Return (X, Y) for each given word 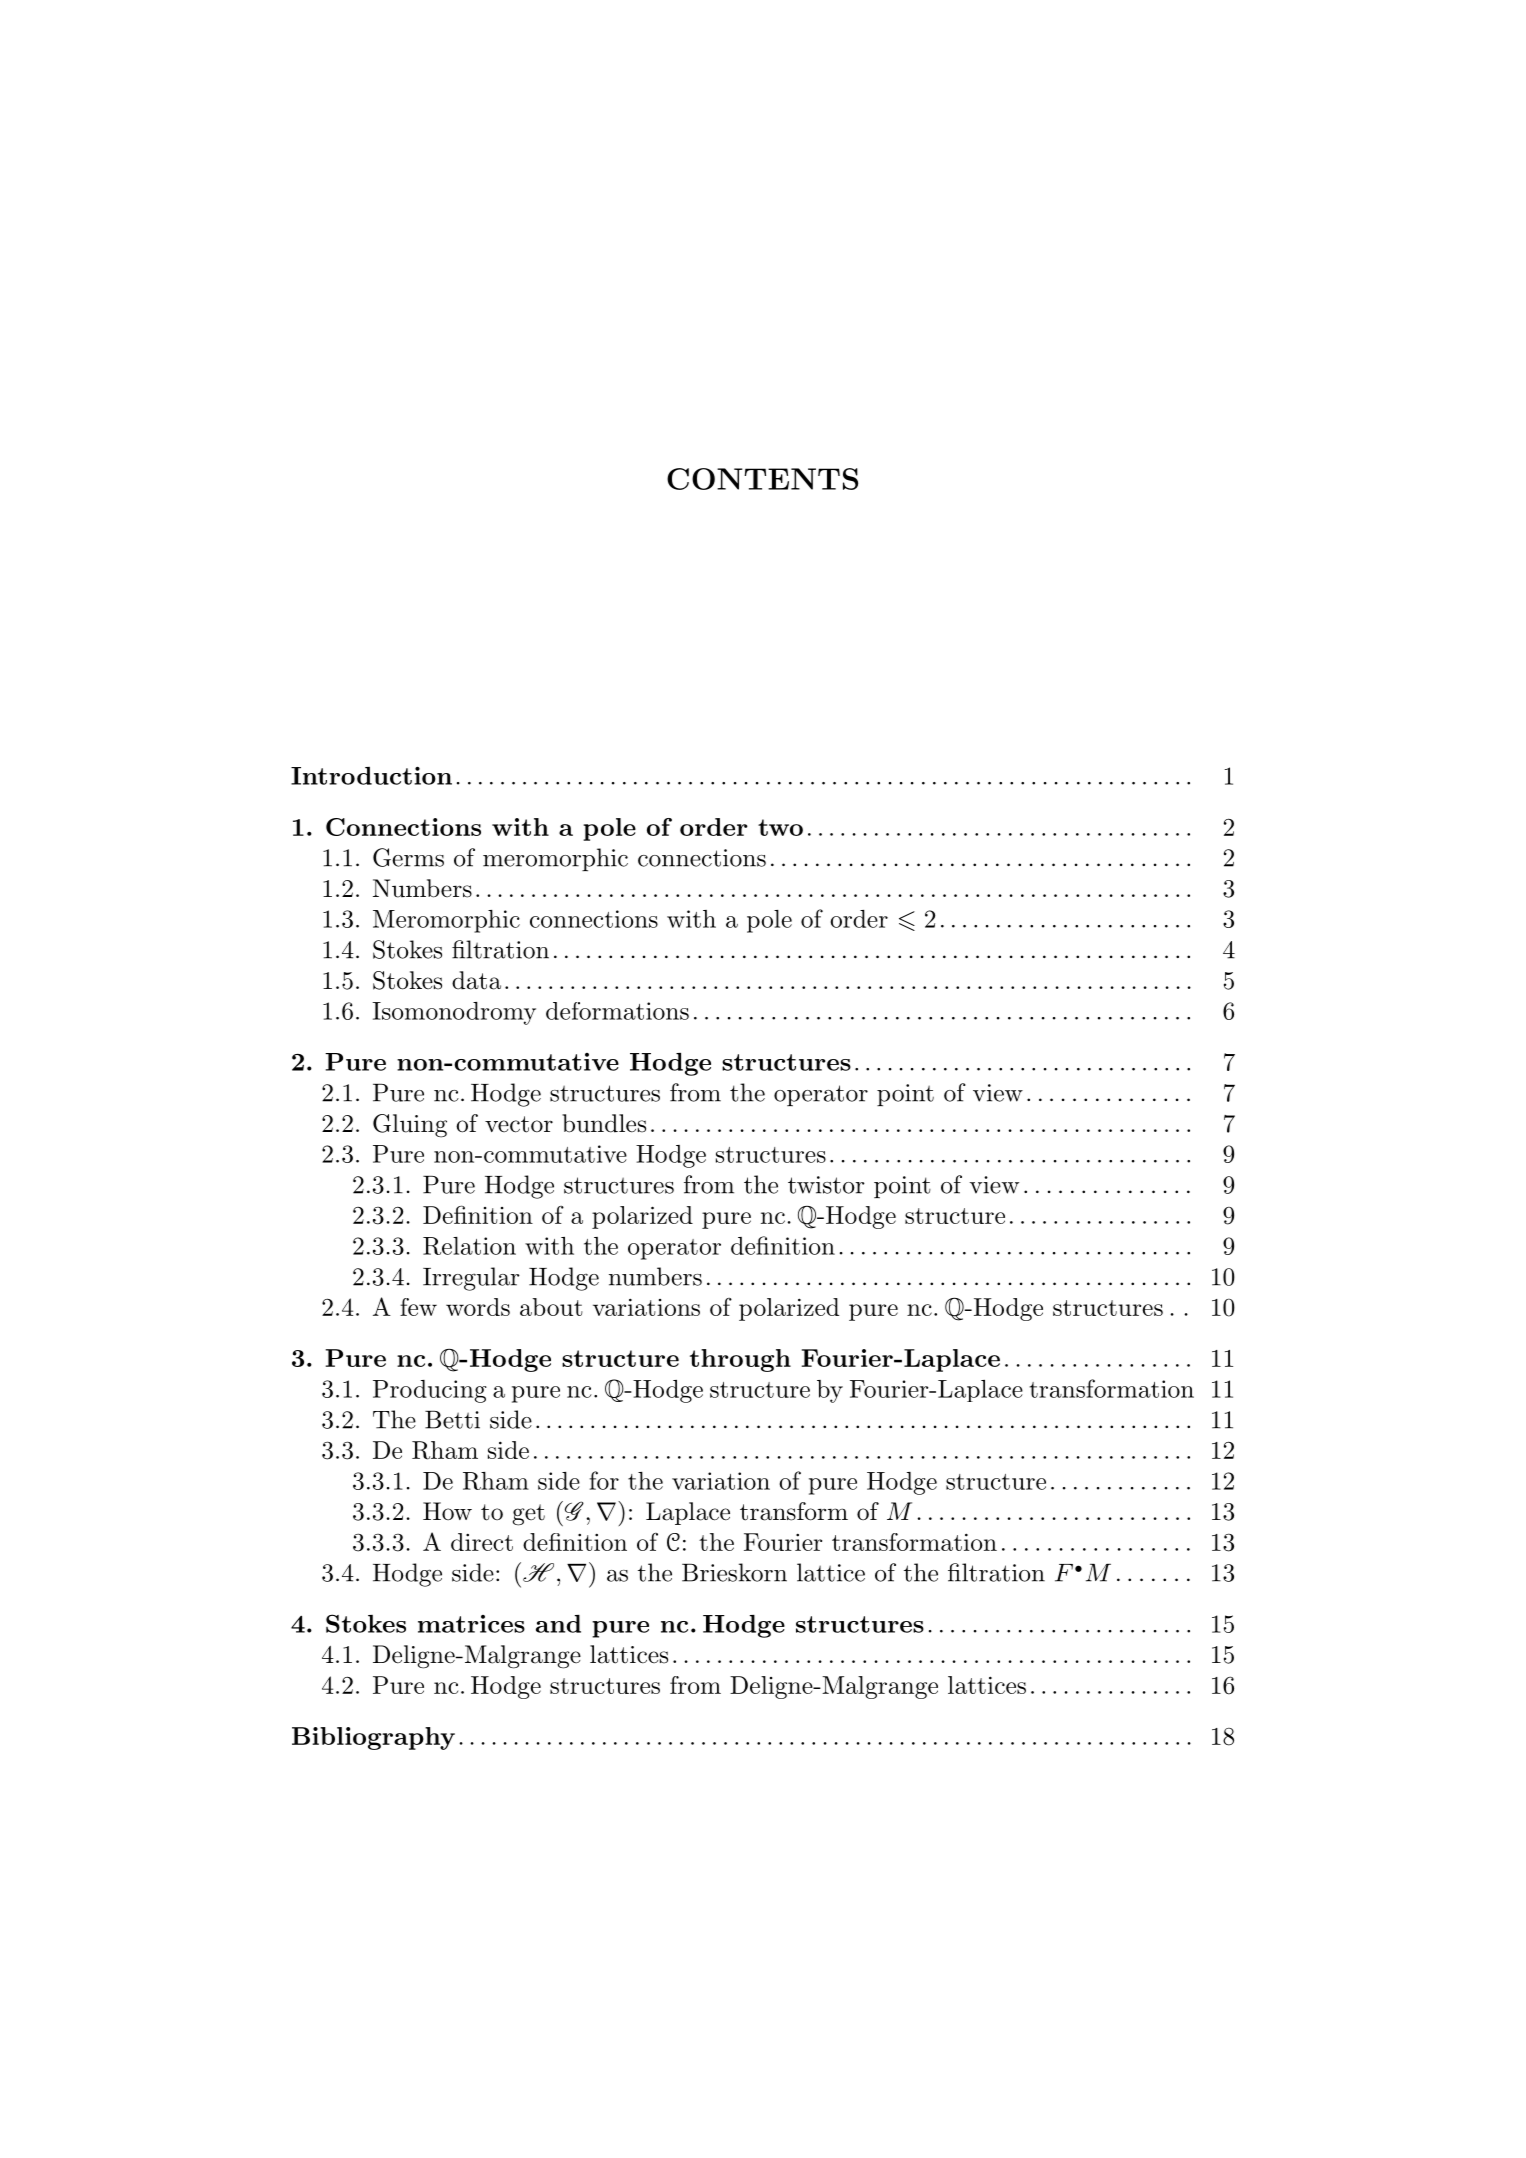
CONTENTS (762, 479)
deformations (617, 1011)
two (780, 827)
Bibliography (373, 1738)
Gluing (410, 1126)
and (558, 1624)
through (740, 1360)
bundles (604, 1123)
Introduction (371, 775)
